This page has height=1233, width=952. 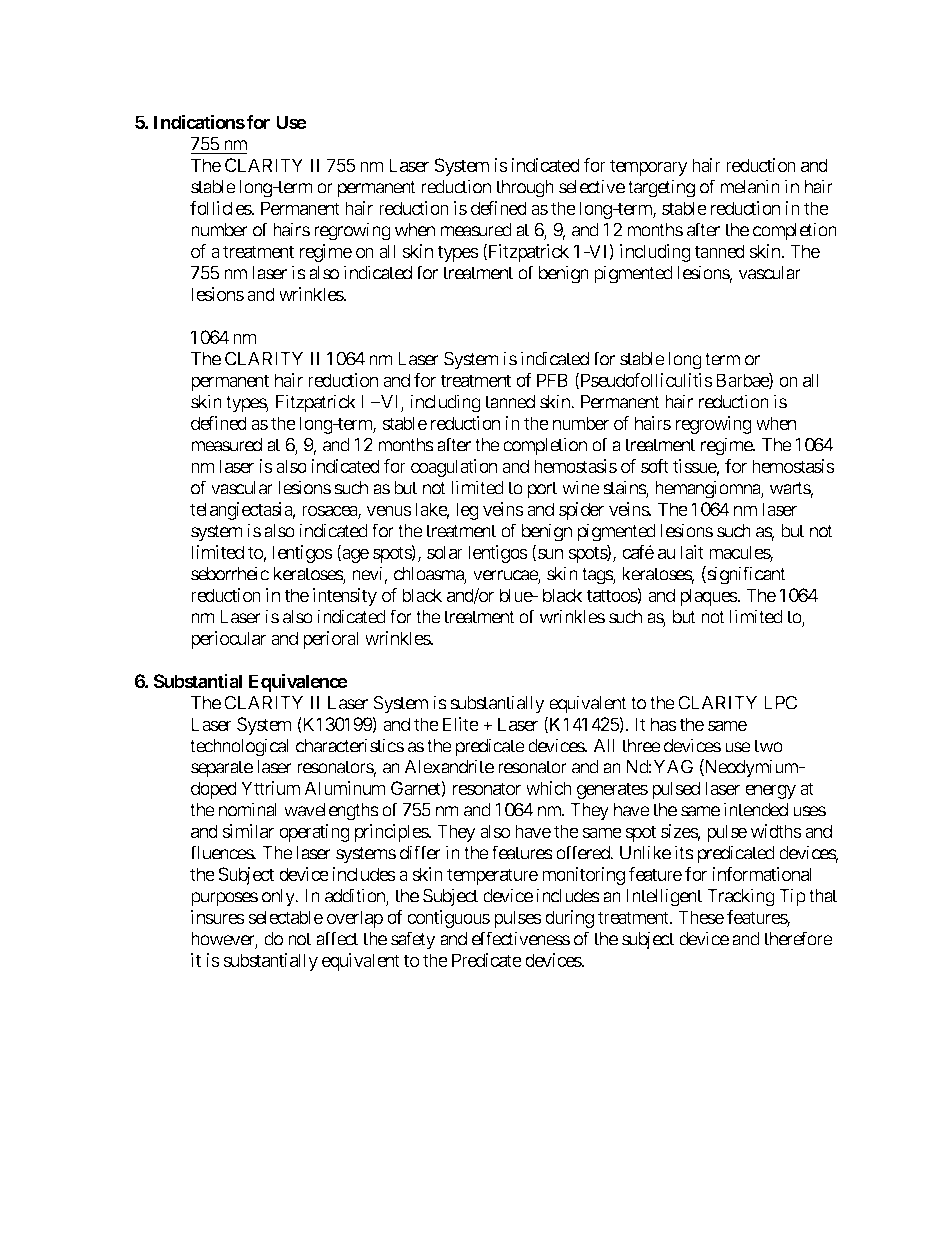 What do you see at coordinates (750, 186) in the page?
I see `melanin` at bounding box center [750, 186].
